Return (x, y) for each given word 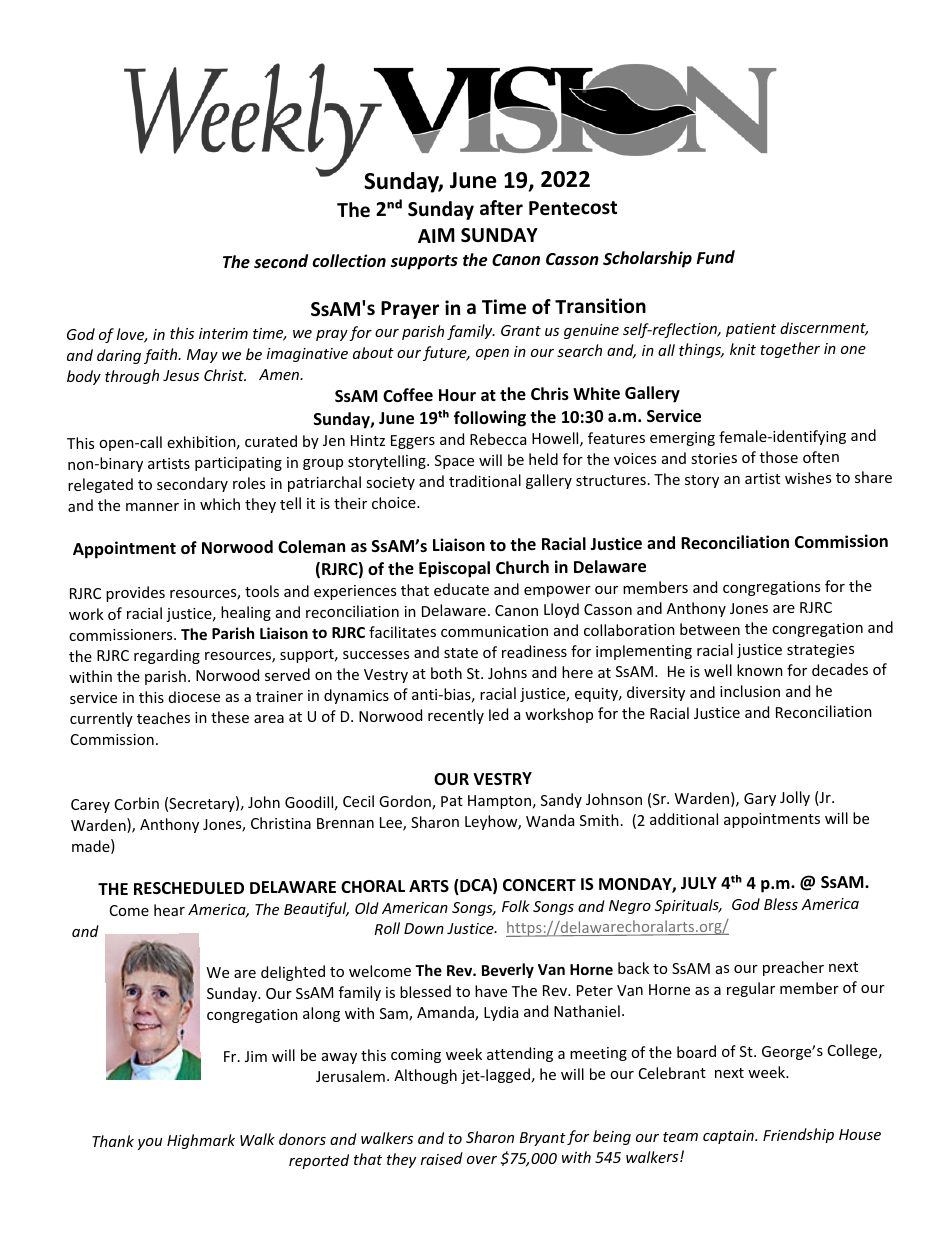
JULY (699, 883)
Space (454, 462)
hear (169, 910)
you (150, 1144)
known (760, 670)
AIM (436, 235)
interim (223, 333)
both (446, 673)
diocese (194, 697)
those (778, 457)
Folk (516, 906)
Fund (716, 257)
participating (238, 464)
